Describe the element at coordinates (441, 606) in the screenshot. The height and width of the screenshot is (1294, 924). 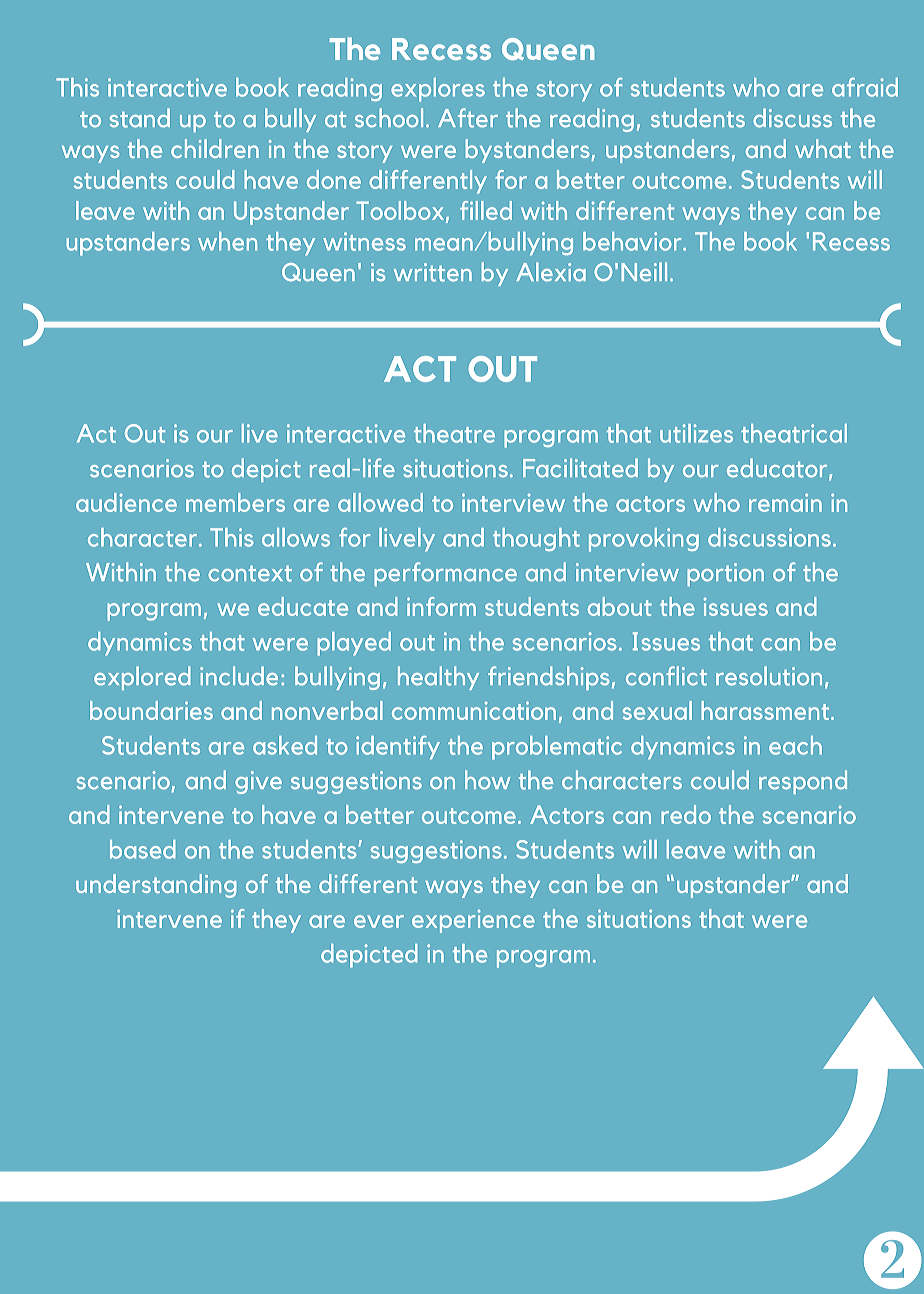
I see `inform` at that location.
